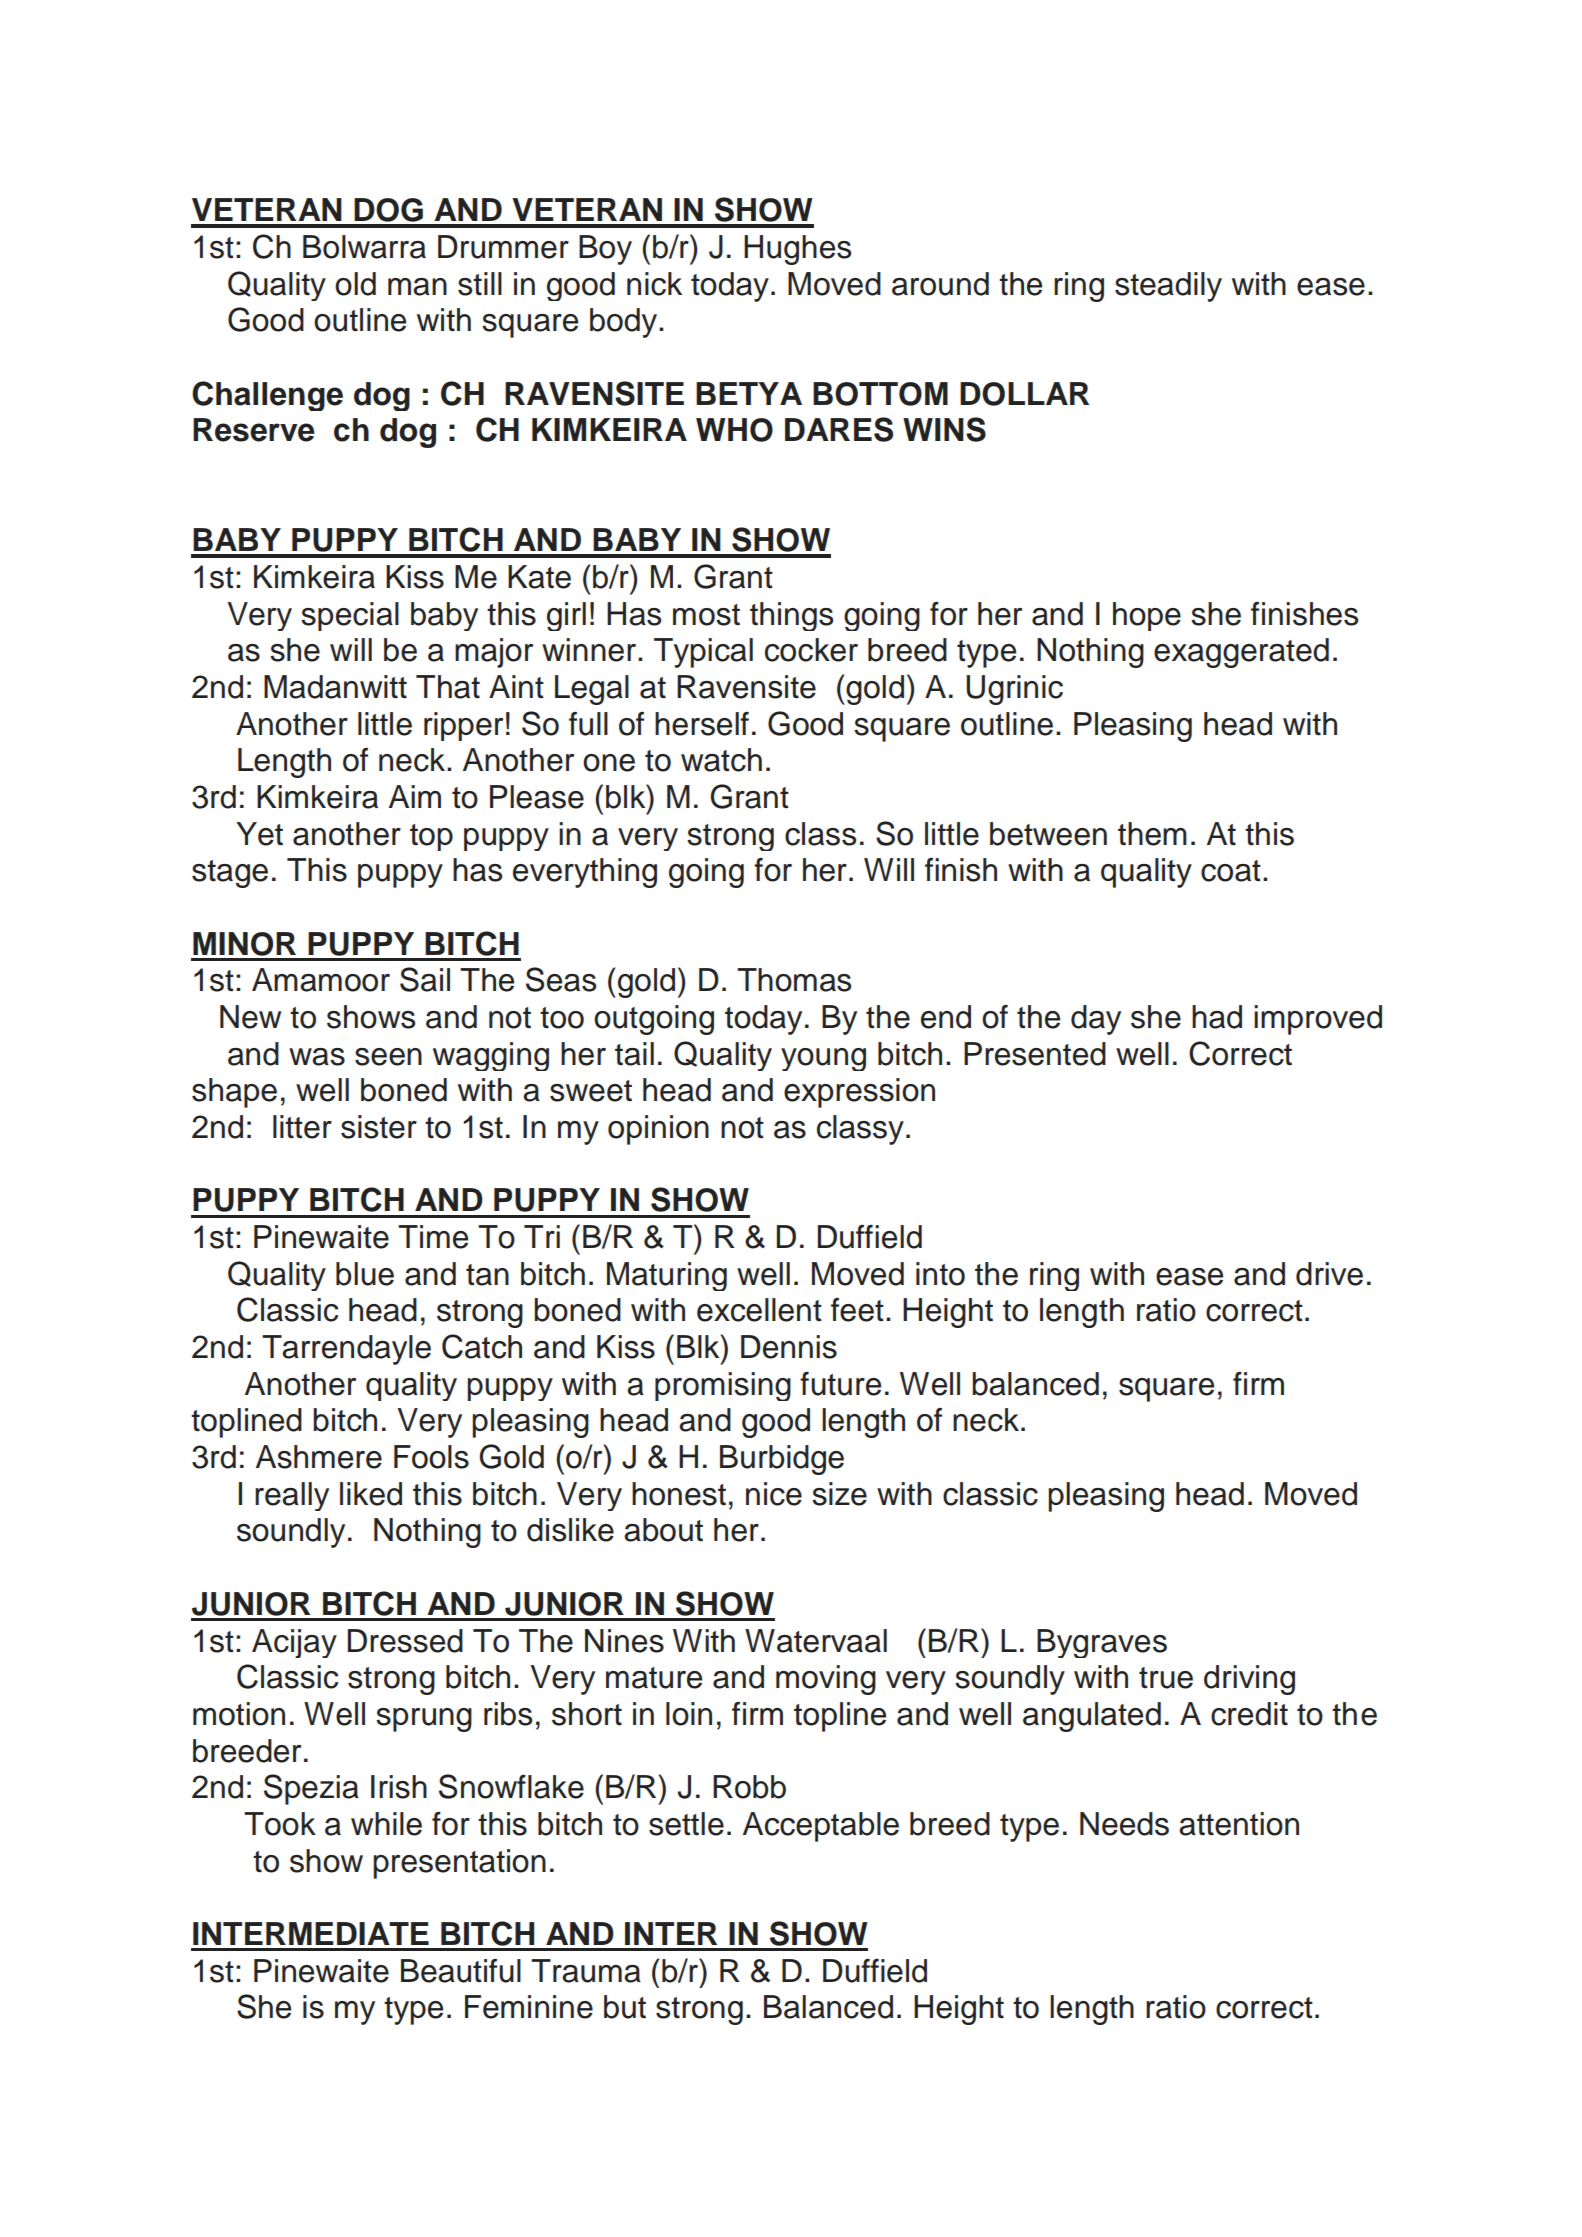 The image size is (1582, 2237). What do you see at coordinates (461, 1971) in the screenshot?
I see `Beautiful` at bounding box center [461, 1971].
